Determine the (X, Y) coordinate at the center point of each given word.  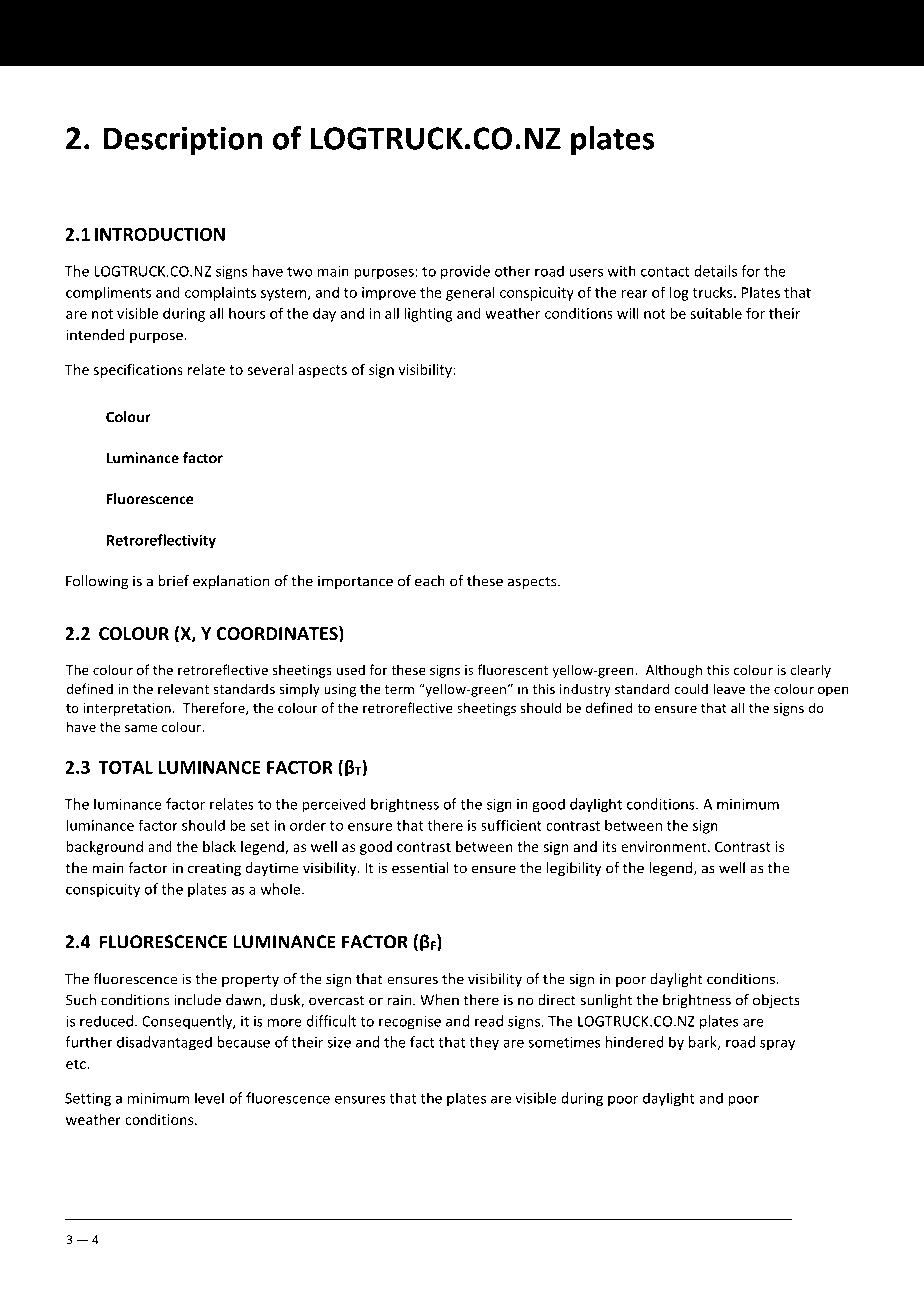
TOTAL (125, 767)
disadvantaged (164, 1043)
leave (729, 688)
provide (465, 272)
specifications (138, 371)
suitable (716, 313)
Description (183, 141)
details (715, 271)
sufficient (511, 825)
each (430, 581)
